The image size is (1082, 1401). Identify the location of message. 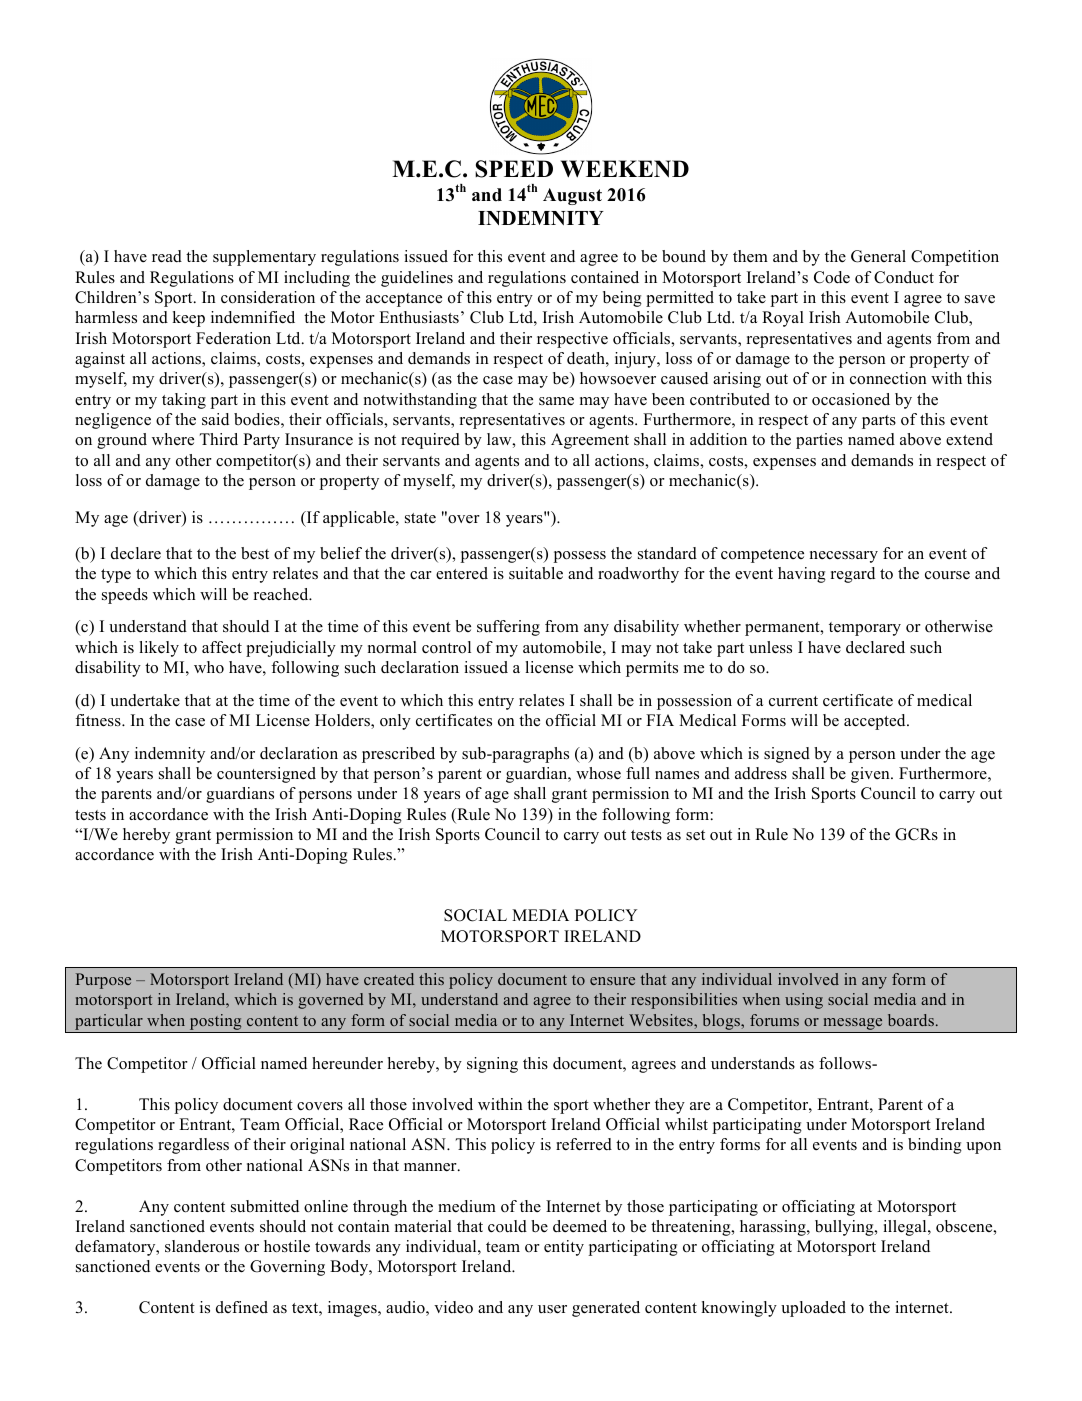
(853, 1025).
